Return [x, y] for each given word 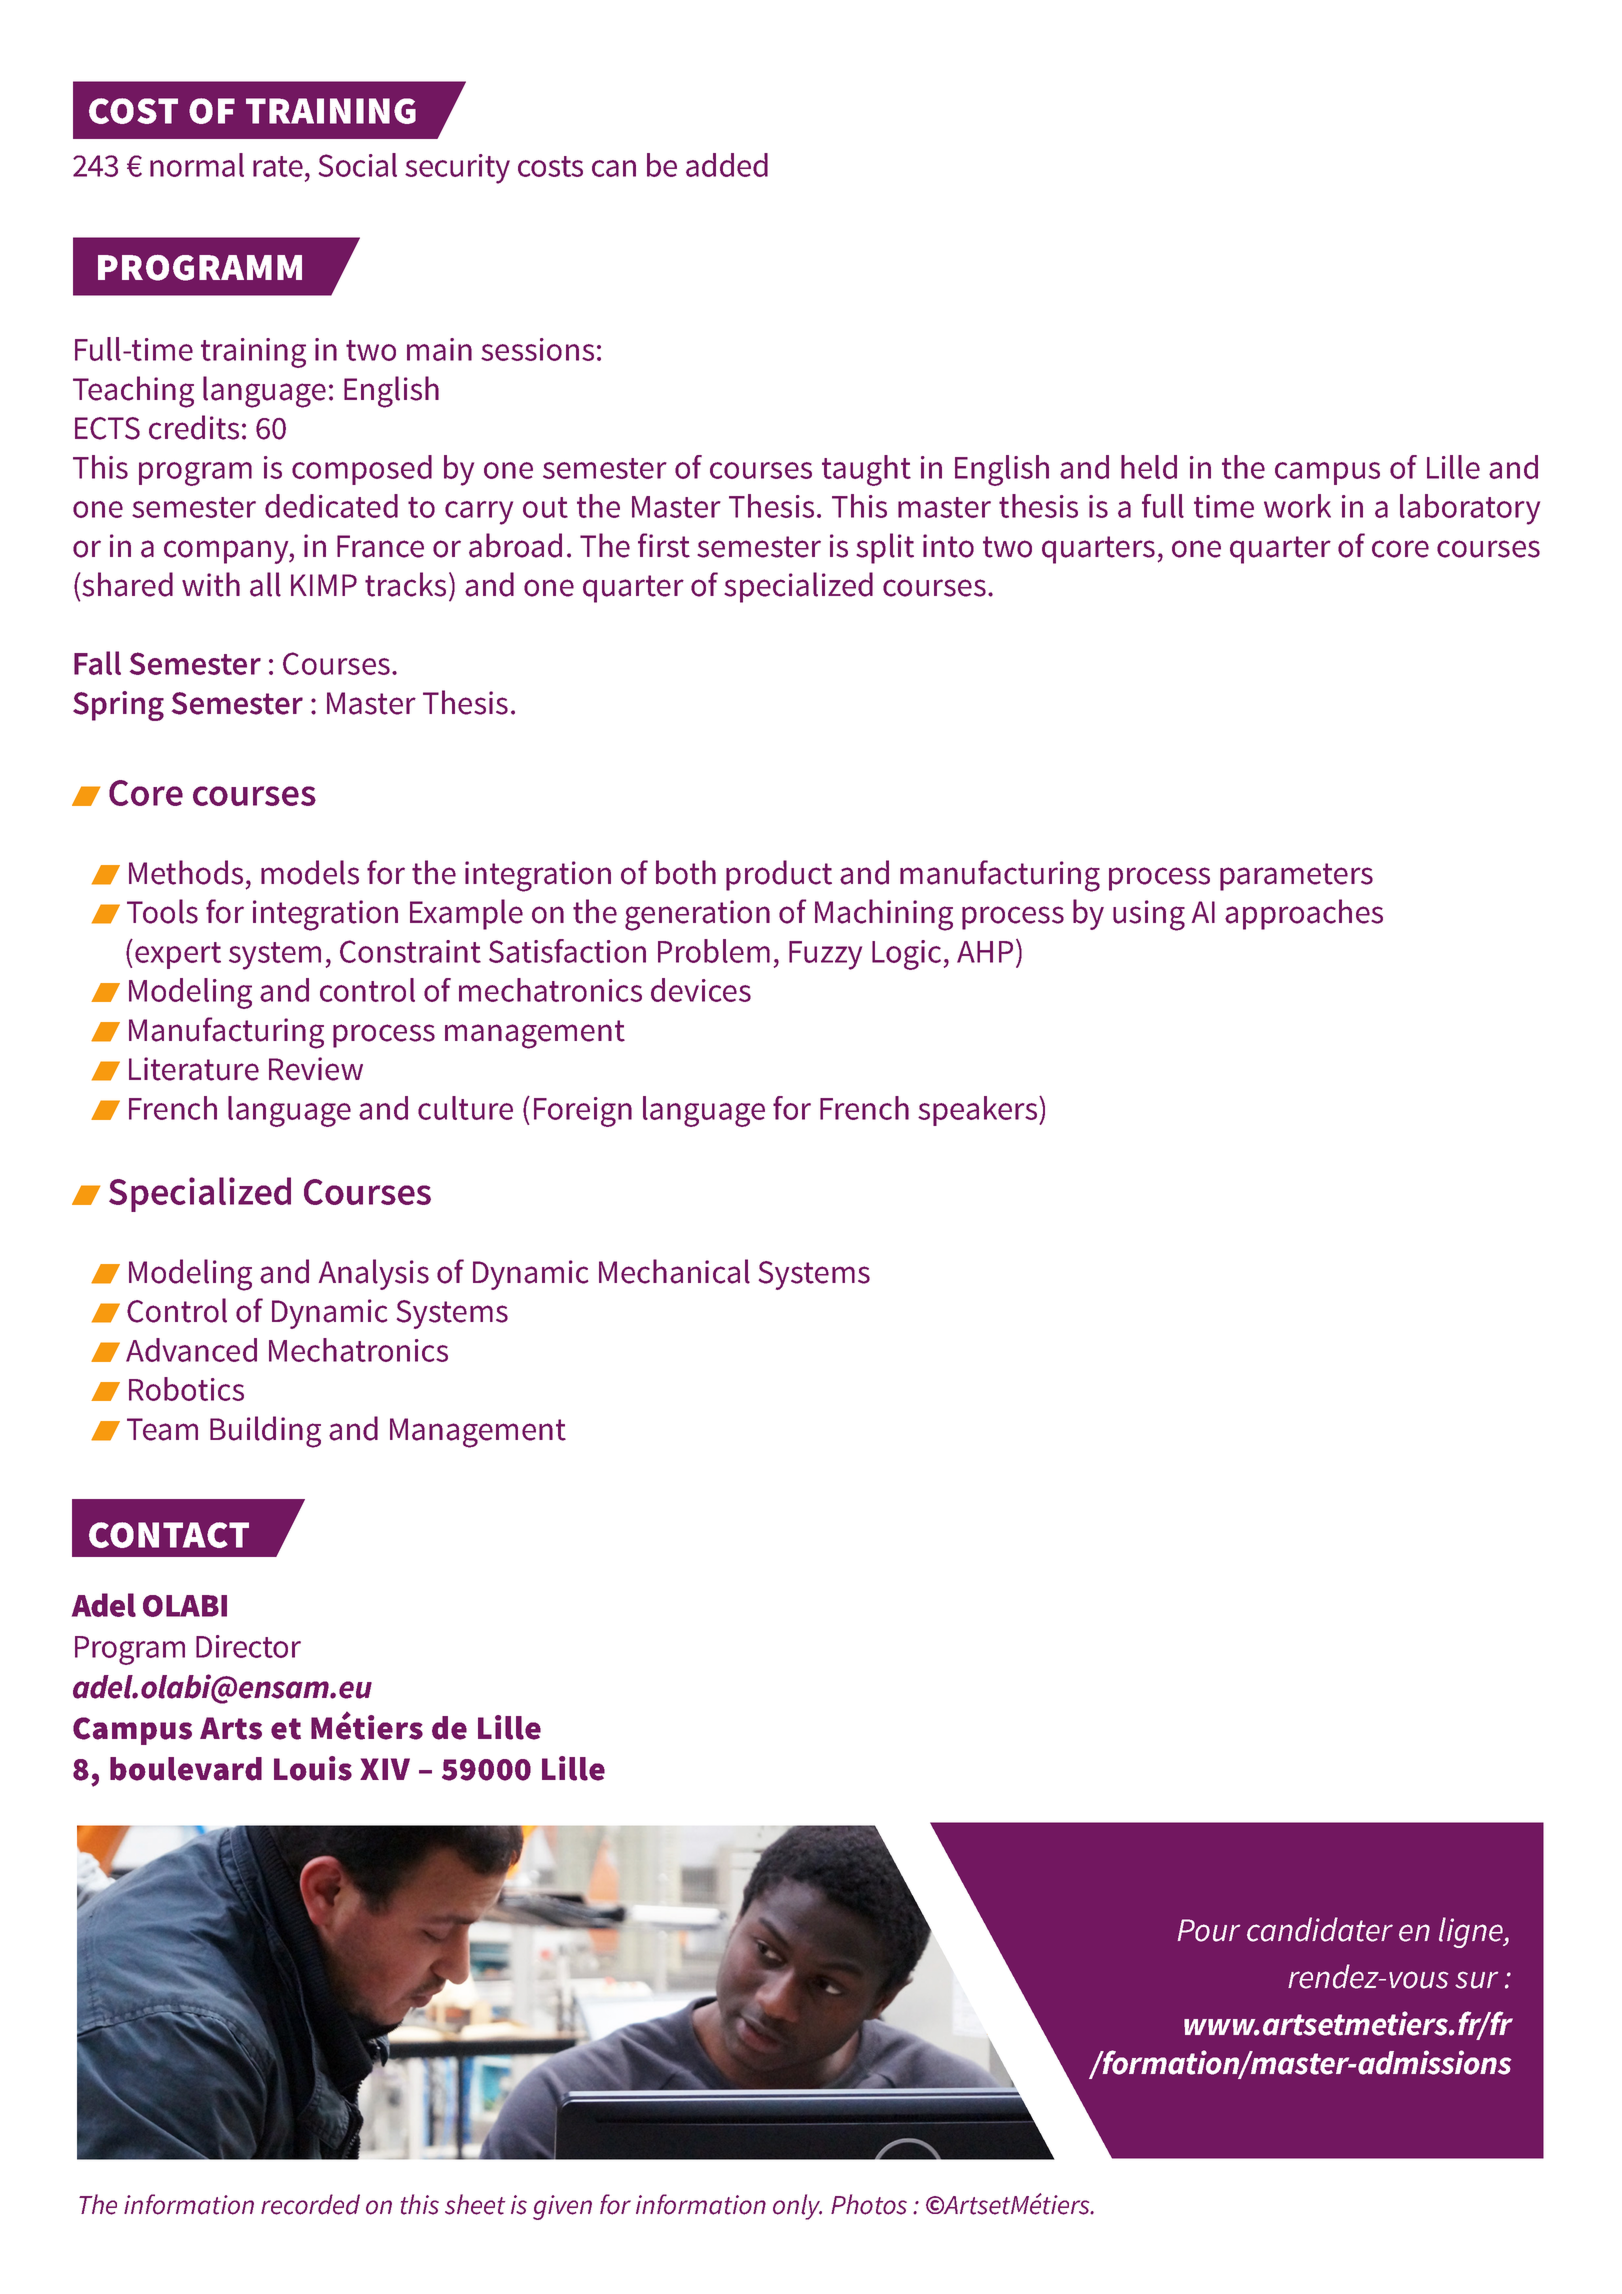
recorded [310, 2204]
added [727, 165]
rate [278, 166]
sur [1476, 1980]
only [797, 2207]
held [1149, 467]
